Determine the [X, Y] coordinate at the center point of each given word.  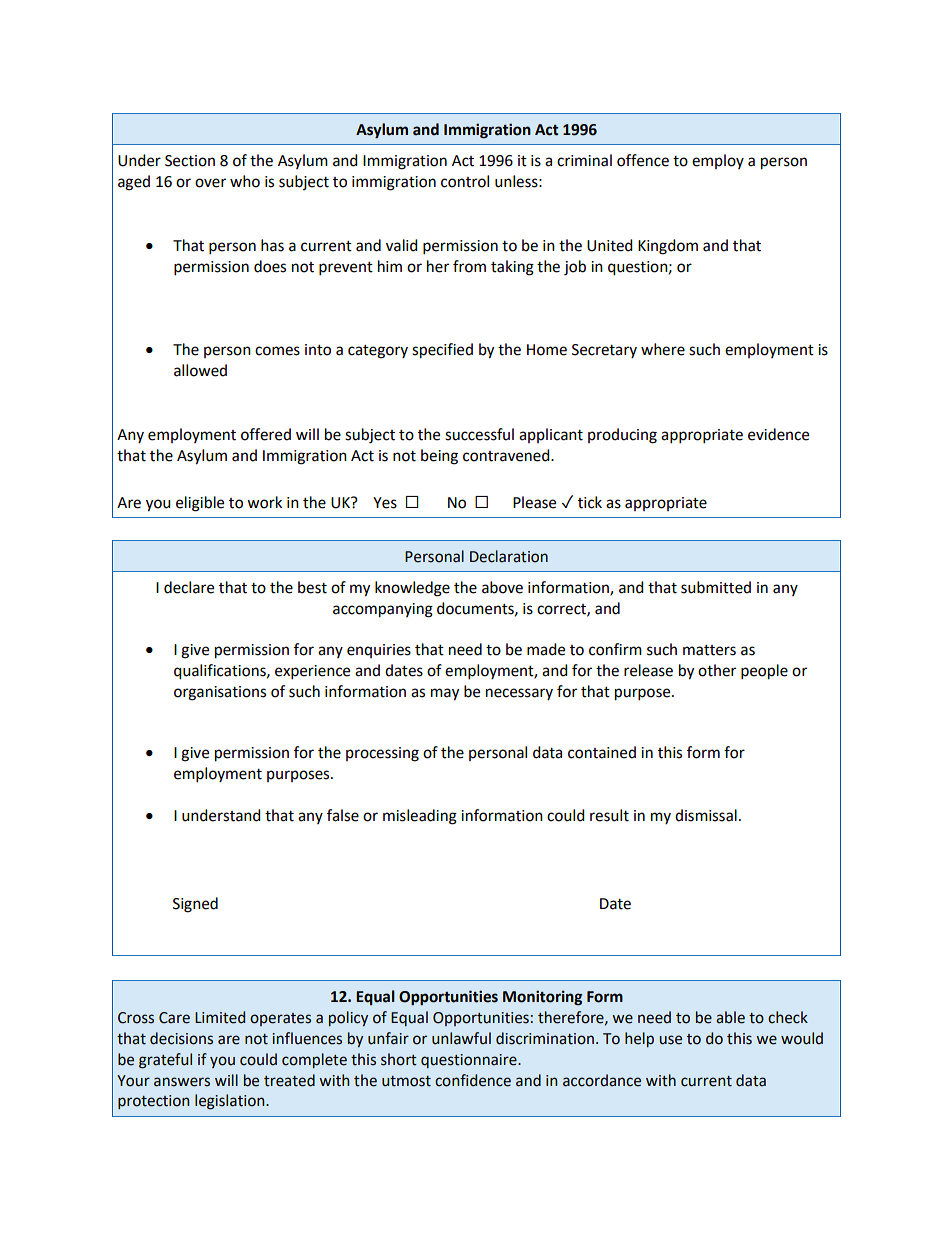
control [465, 181]
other [717, 670]
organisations [220, 693]
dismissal [706, 815]
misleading [420, 817]
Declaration [509, 556]
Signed [195, 905]
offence [643, 160]
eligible [200, 504]
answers [182, 1082]
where [663, 349]
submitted [716, 587]
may [445, 694]
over [210, 183]
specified [442, 351]
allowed [200, 370]
